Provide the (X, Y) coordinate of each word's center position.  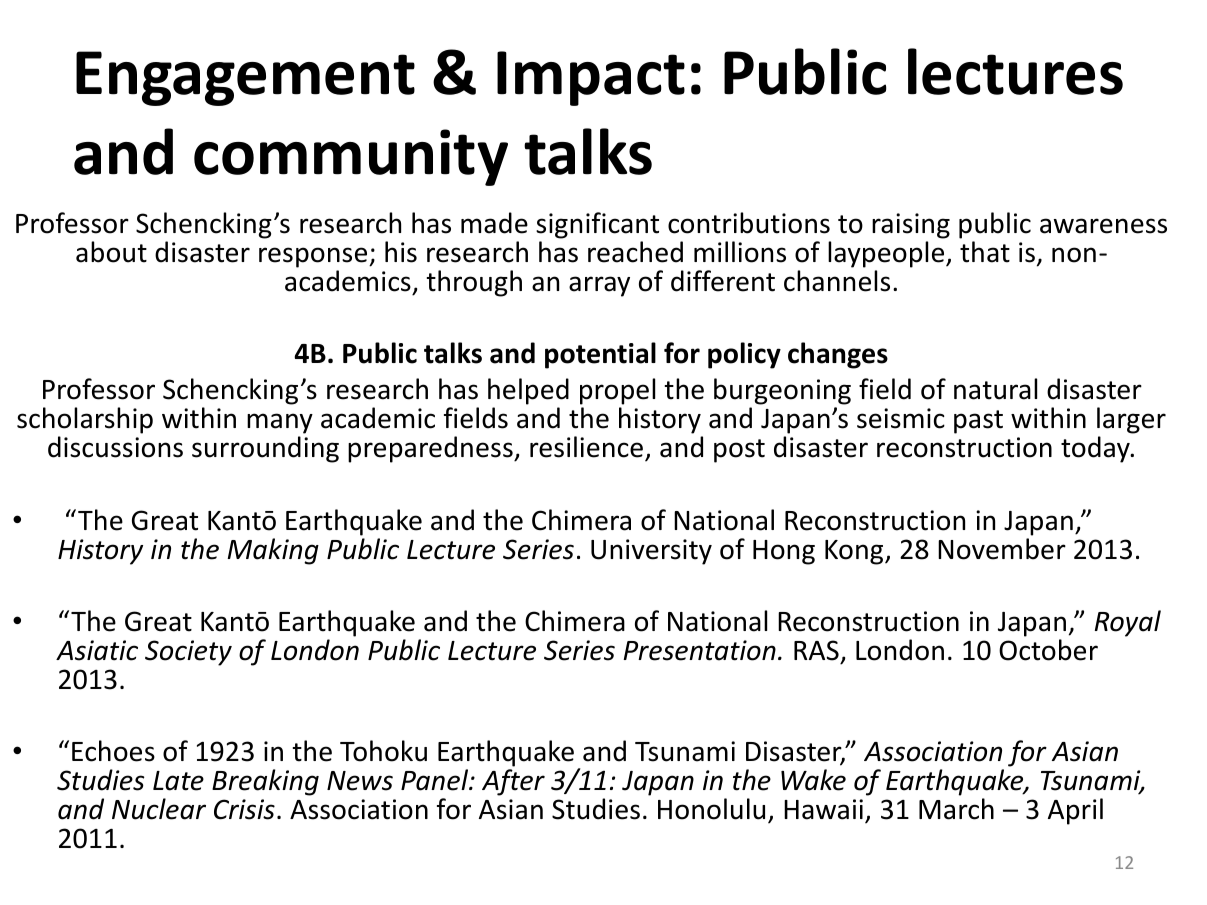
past (978, 422)
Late (178, 781)
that (985, 252)
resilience (586, 447)
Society (188, 653)
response (314, 257)
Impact (591, 78)
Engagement (245, 78)
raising (911, 226)
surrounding (265, 449)
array (599, 286)
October (1048, 650)
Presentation (699, 650)
